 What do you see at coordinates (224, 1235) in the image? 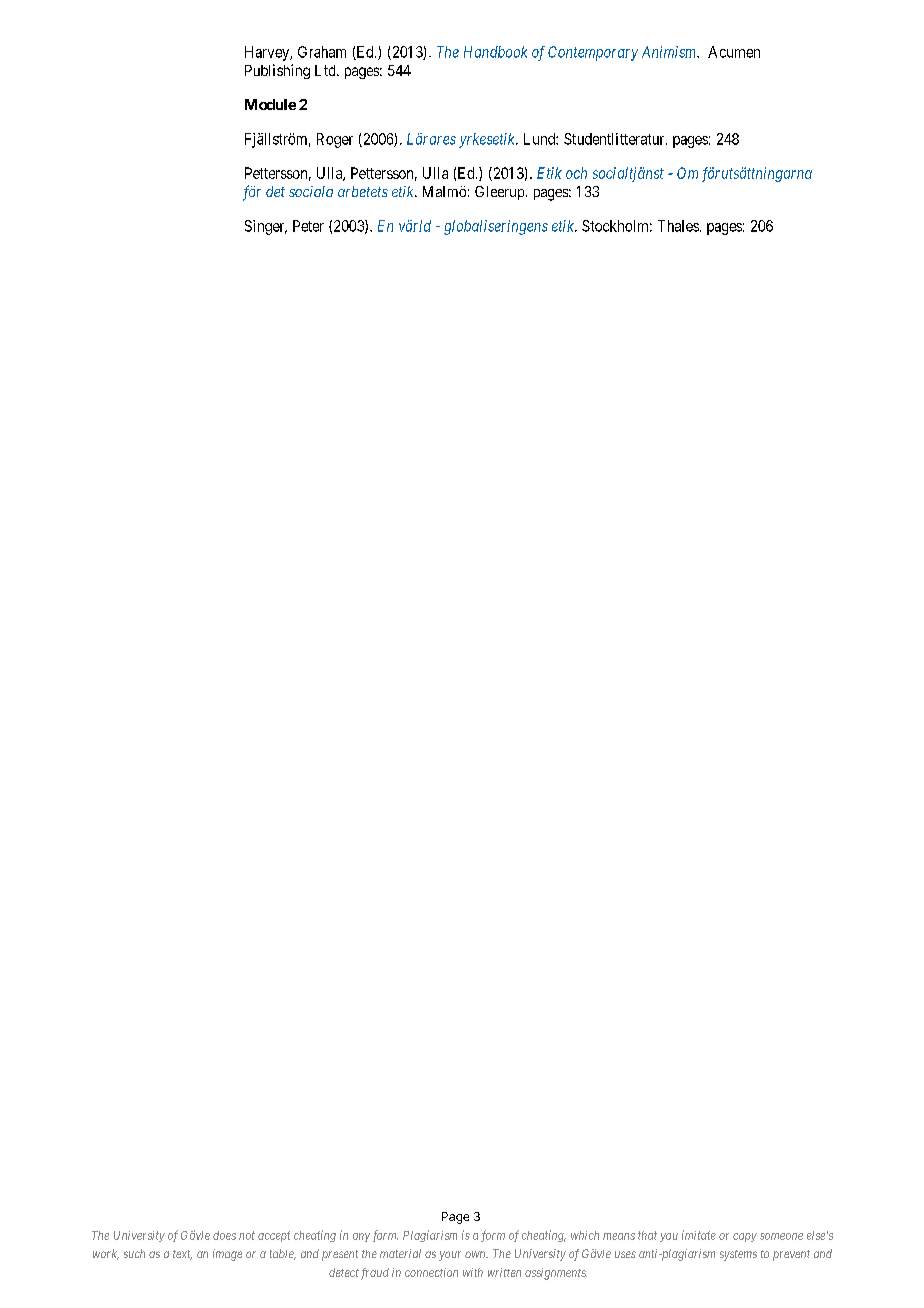
I see `does` at bounding box center [224, 1235].
